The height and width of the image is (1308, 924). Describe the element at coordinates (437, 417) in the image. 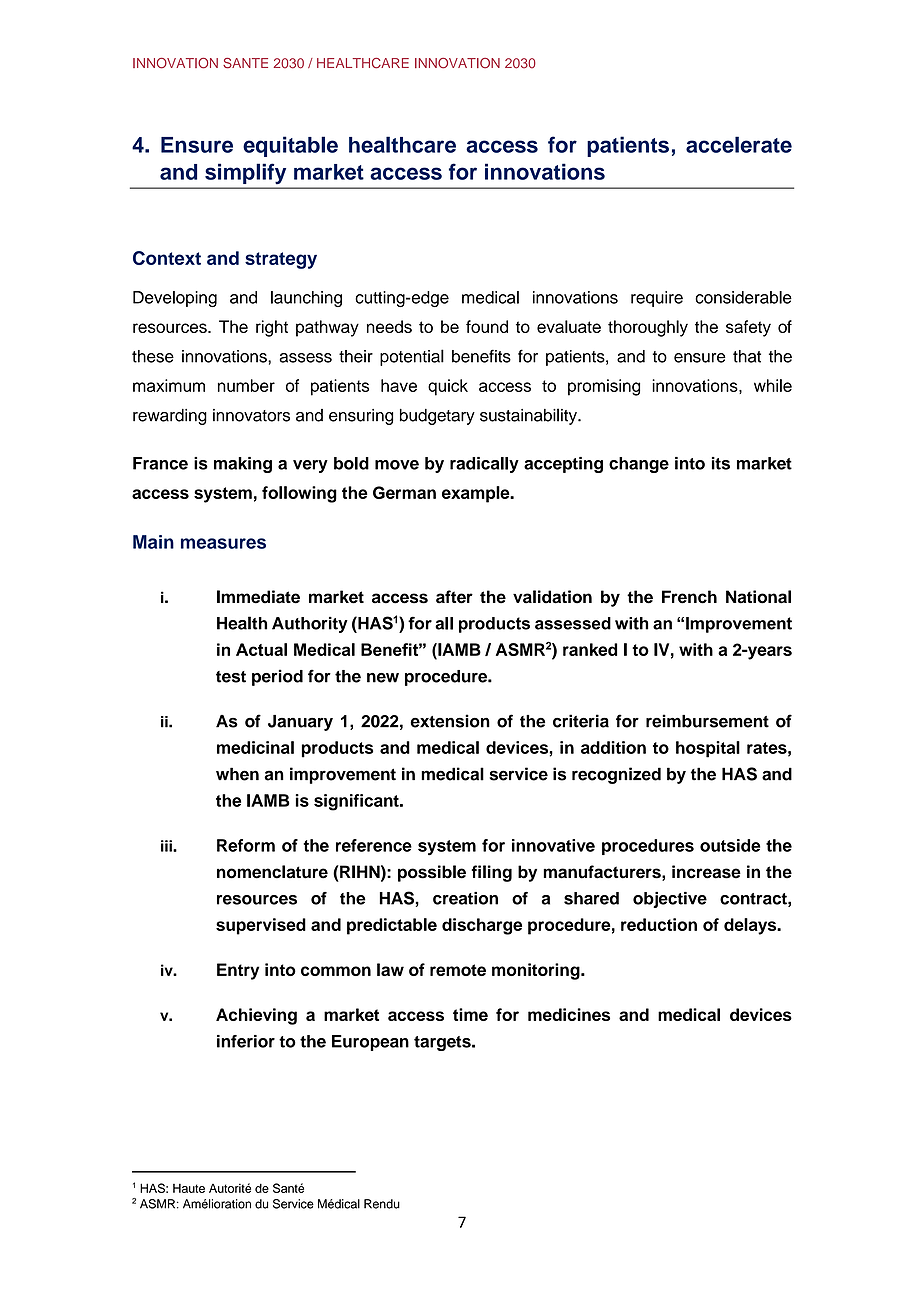

I see `budgetary` at that location.
